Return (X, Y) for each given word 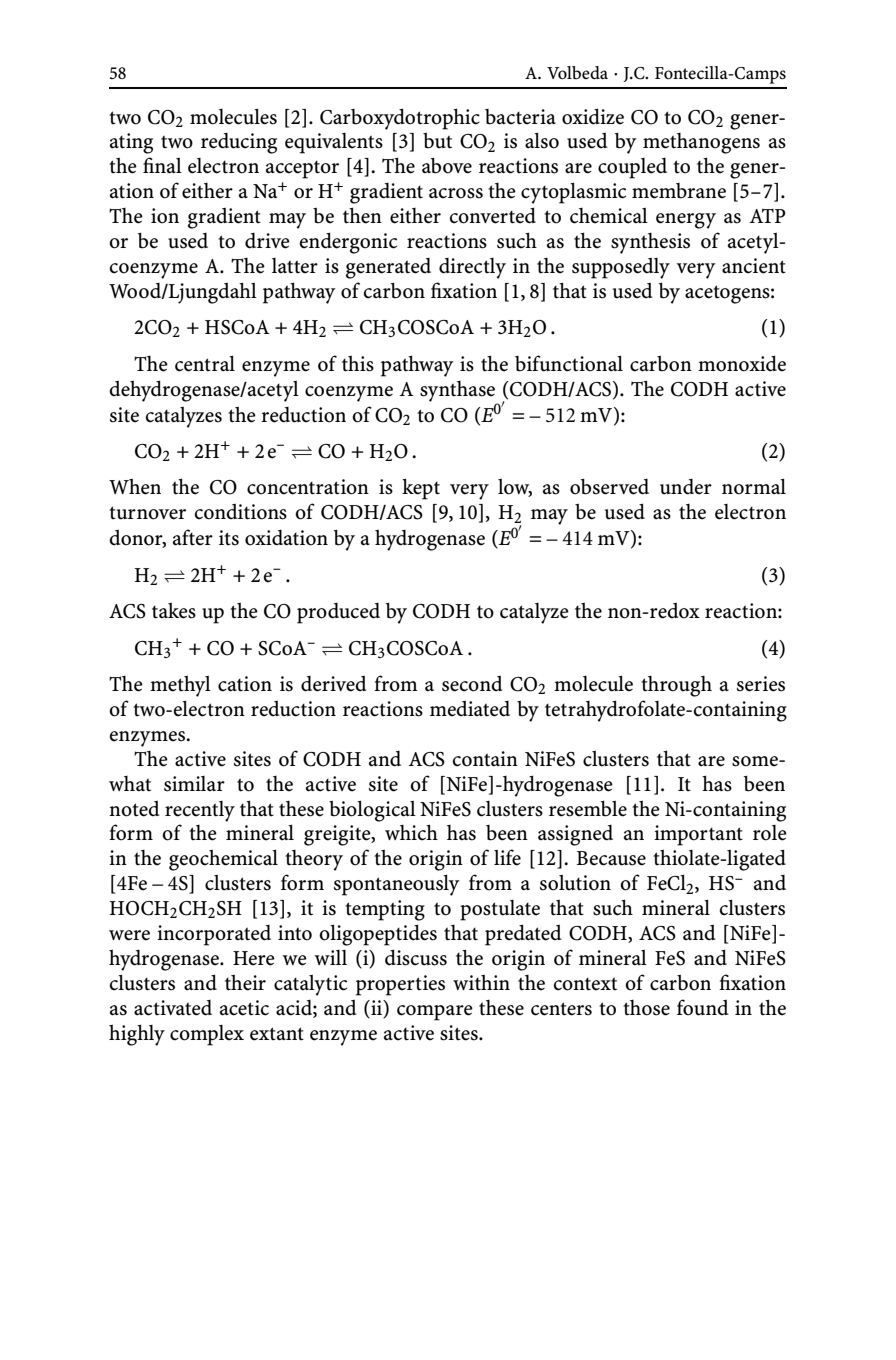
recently (200, 811)
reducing (239, 143)
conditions (241, 511)
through (676, 686)
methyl (180, 686)
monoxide (742, 363)
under (686, 487)
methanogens (701, 143)
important (698, 835)
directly (472, 268)
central (205, 363)
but (437, 141)
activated (173, 1008)
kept (421, 489)
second (472, 683)
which (411, 832)
